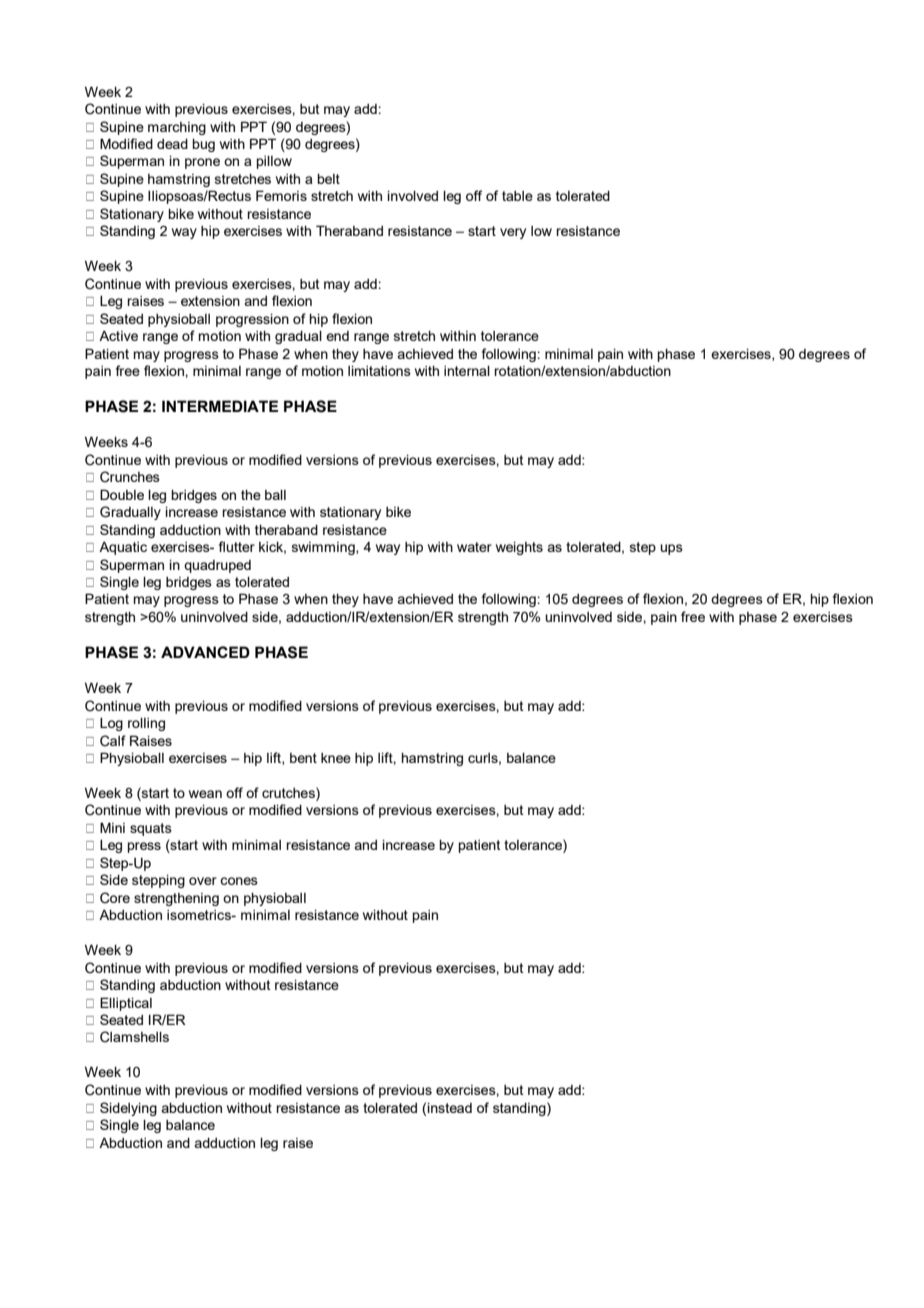  What do you see at coordinates (336, 758) in the screenshot?
I see `knee` at bounding box center [336, 758].
